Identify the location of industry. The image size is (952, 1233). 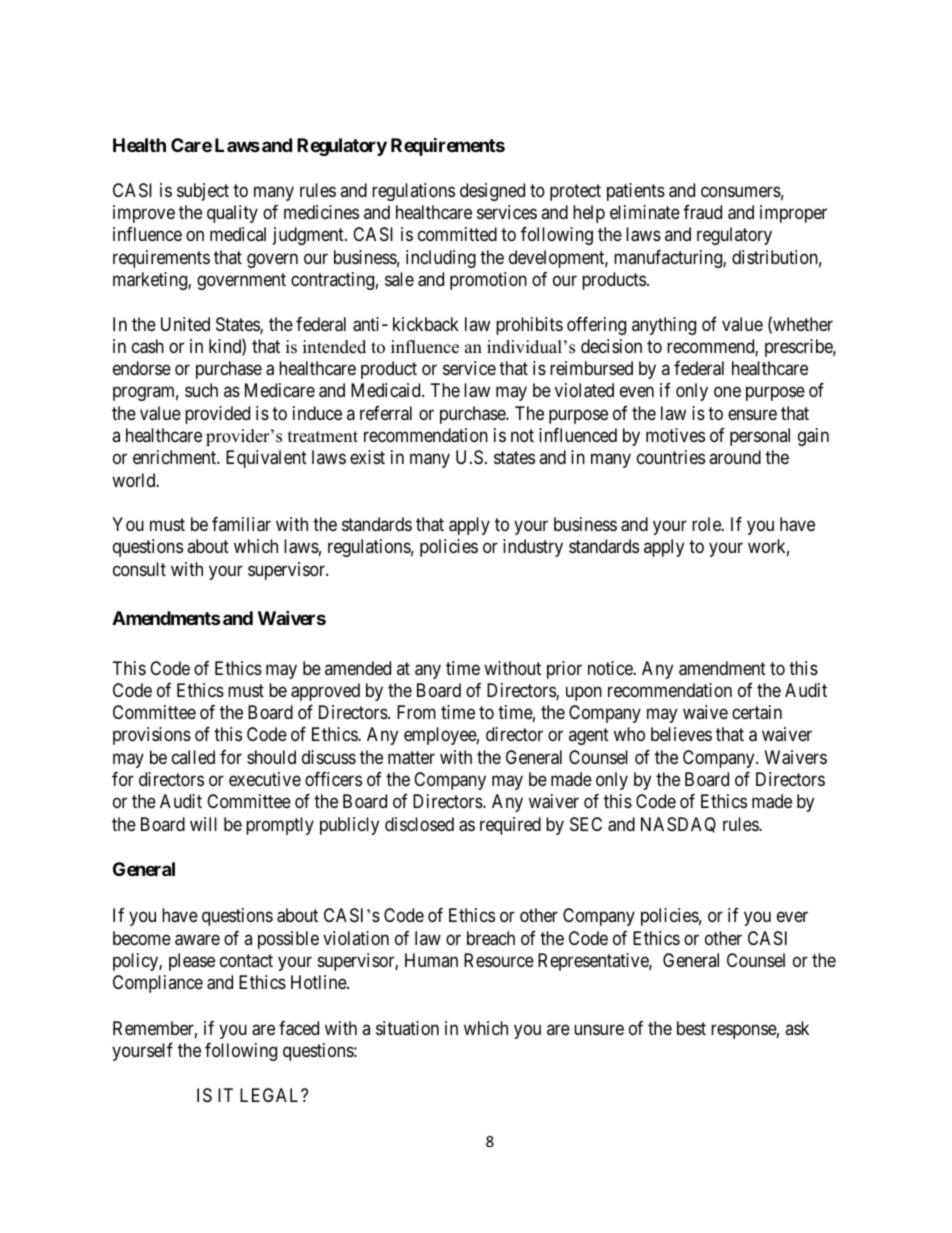
(533, 548).
